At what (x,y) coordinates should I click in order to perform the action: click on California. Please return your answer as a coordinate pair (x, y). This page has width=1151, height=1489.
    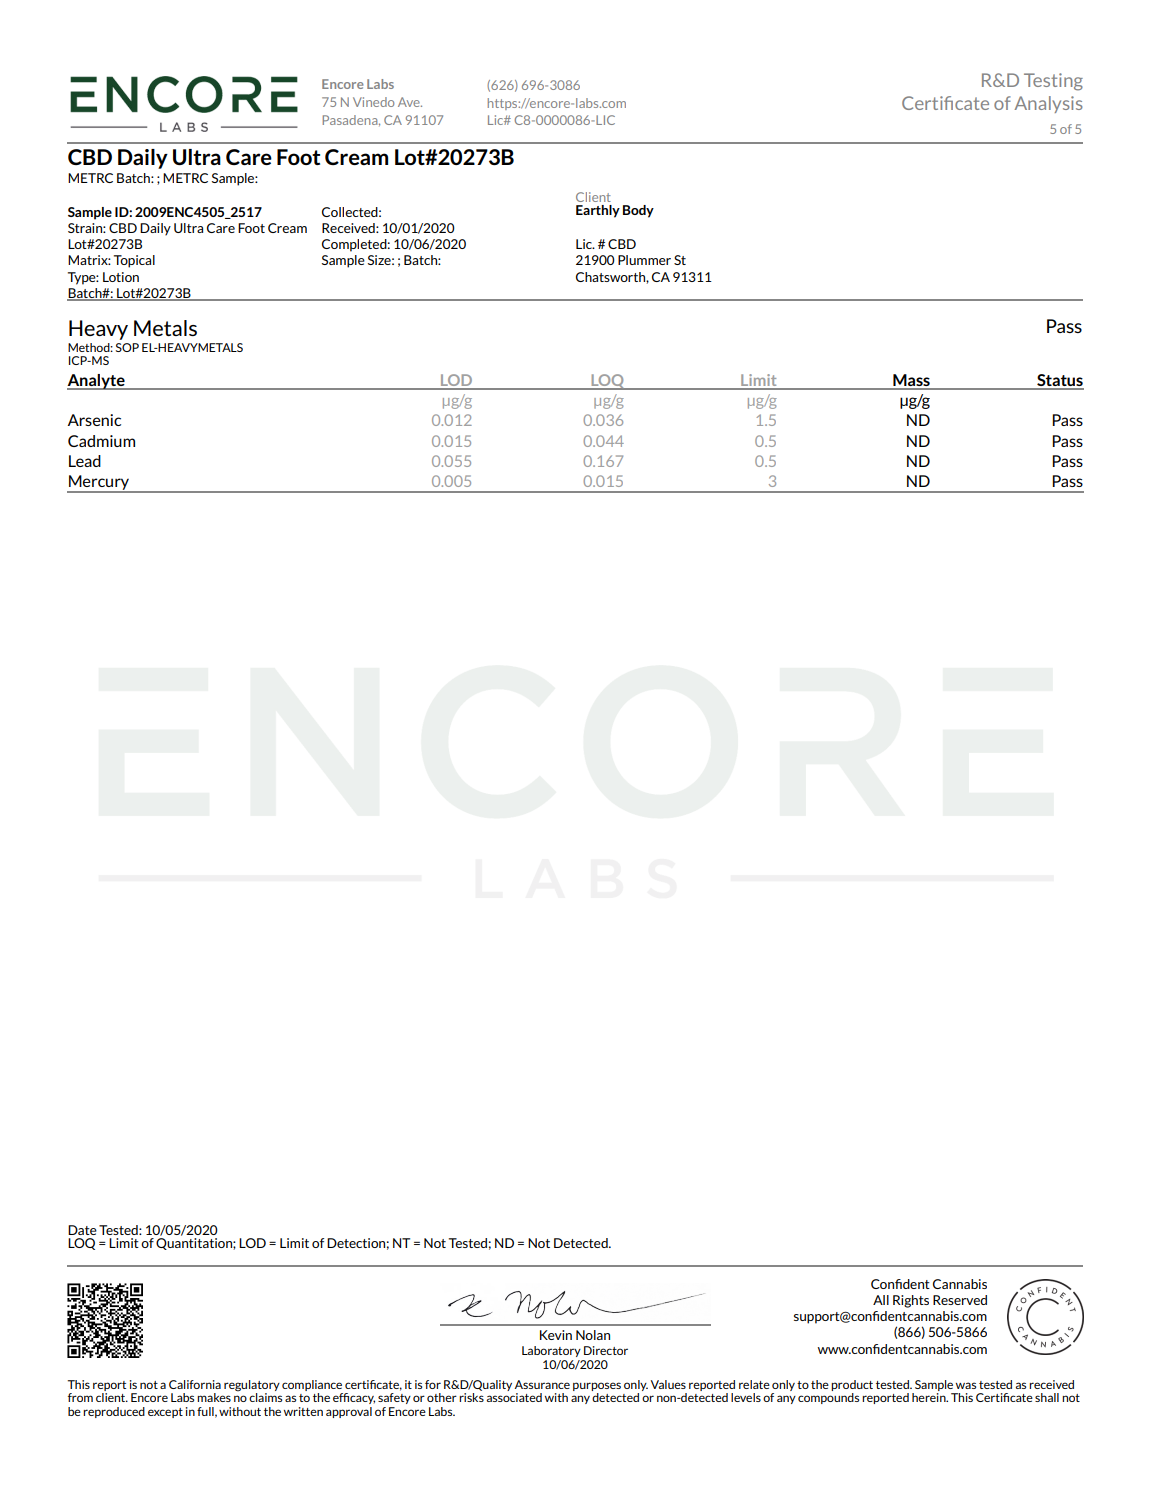
    Looking at the image, I should click on (195, 1384).
